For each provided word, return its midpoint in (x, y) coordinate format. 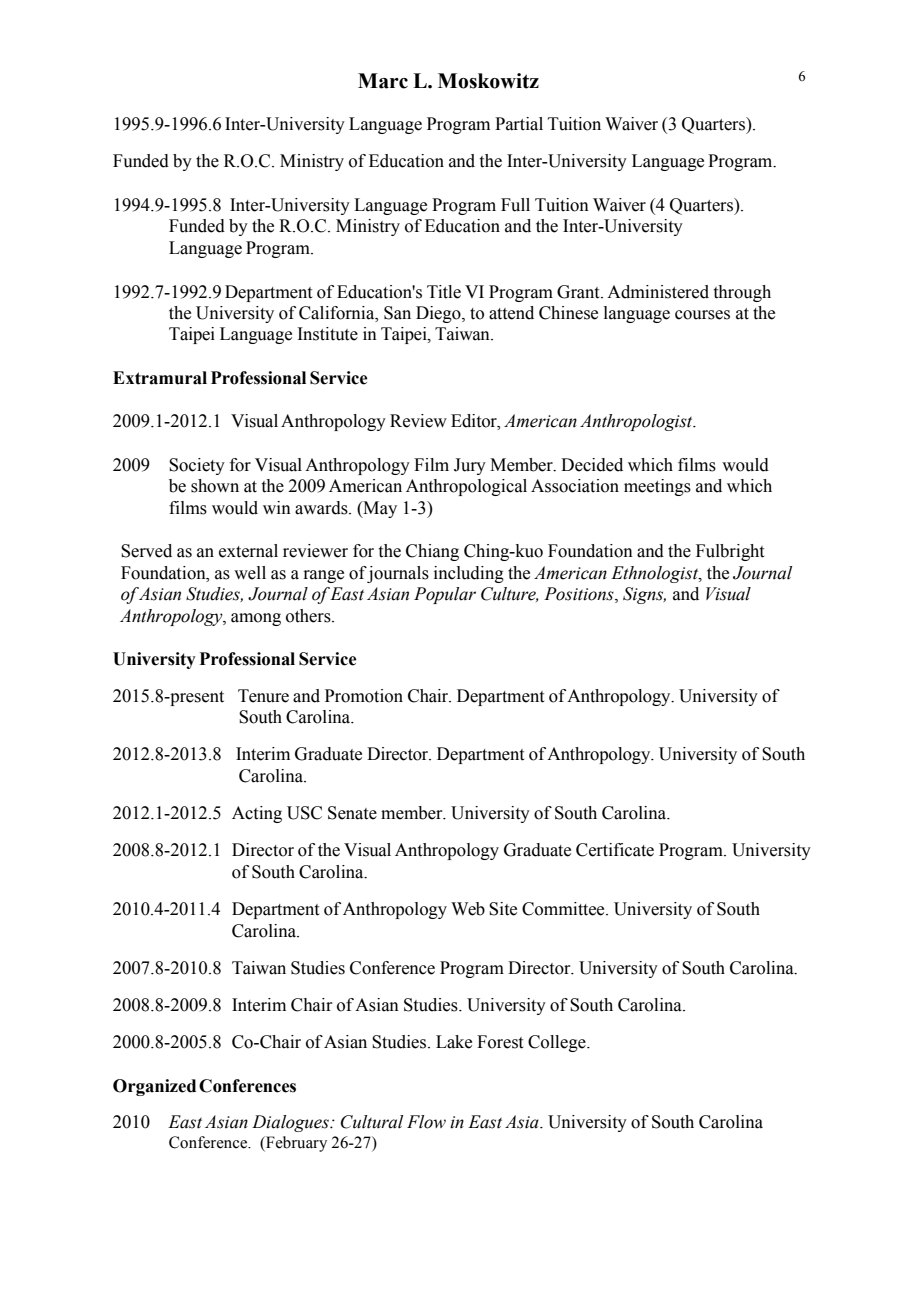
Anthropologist (637, 422)
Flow (426, 1122)
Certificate (615, 850)
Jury (470, 466)
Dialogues (291, 1123)
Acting (257, 814)
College (558, 1043)
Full (515, 205)
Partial (519, 124)
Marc (383, 81)
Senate (352, 813)
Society (197, 466)
